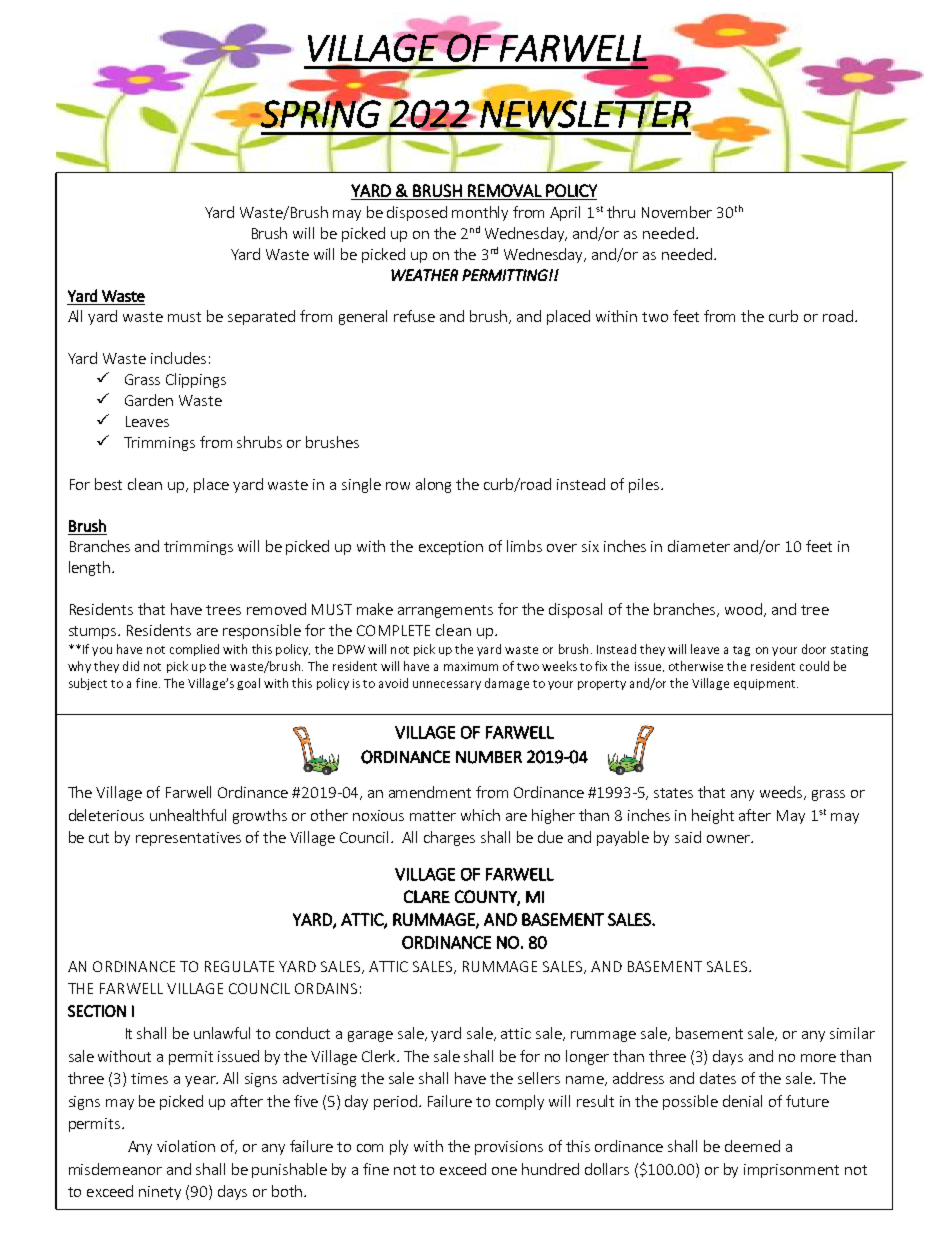 Image resolution: width=952 pixels, height=1233 pixels. Describe the element at coordinates (699, 546) in the image. I see `diameter` at that location.
